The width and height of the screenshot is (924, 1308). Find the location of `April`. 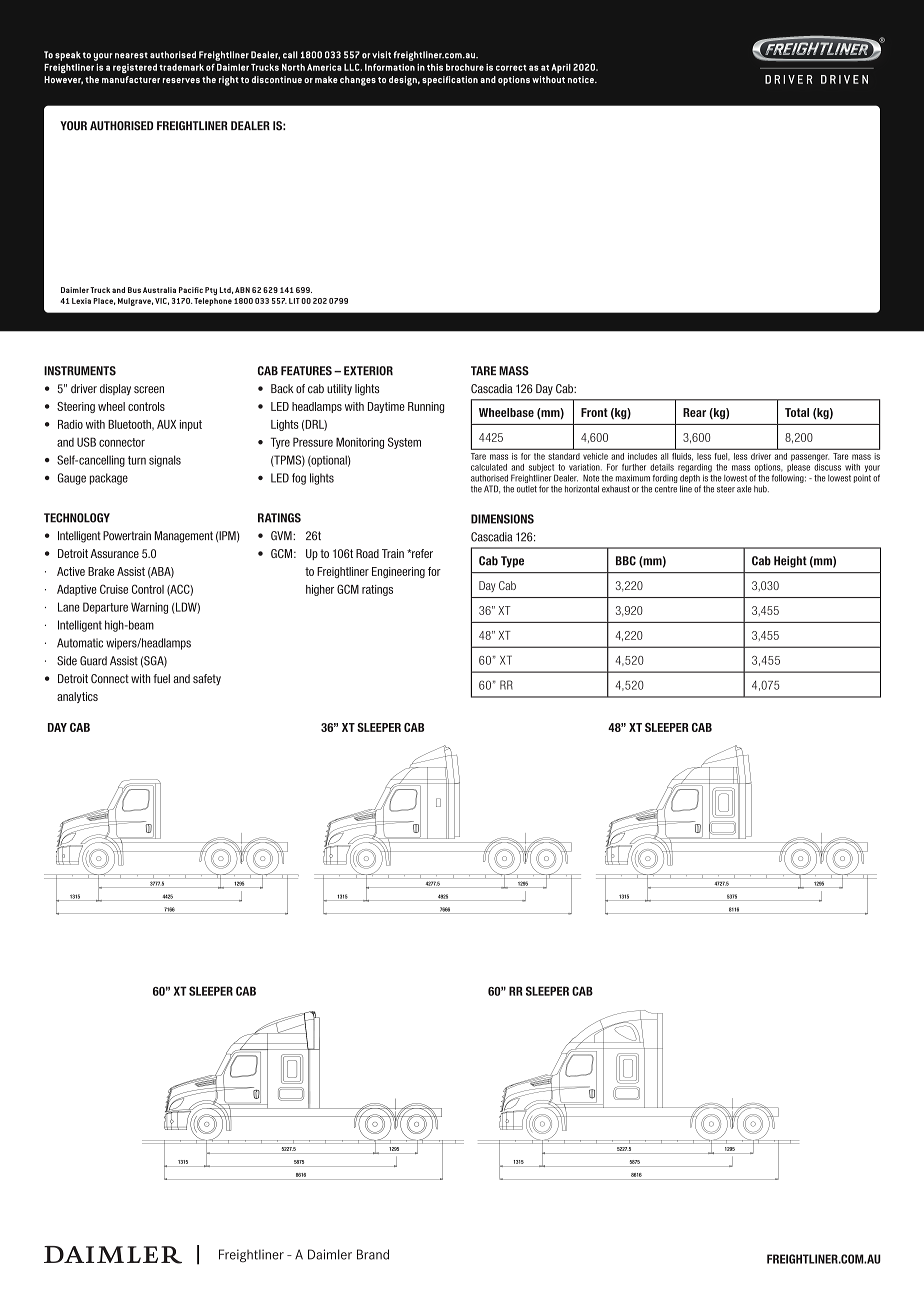

April is located at coordinates (561, 68).
